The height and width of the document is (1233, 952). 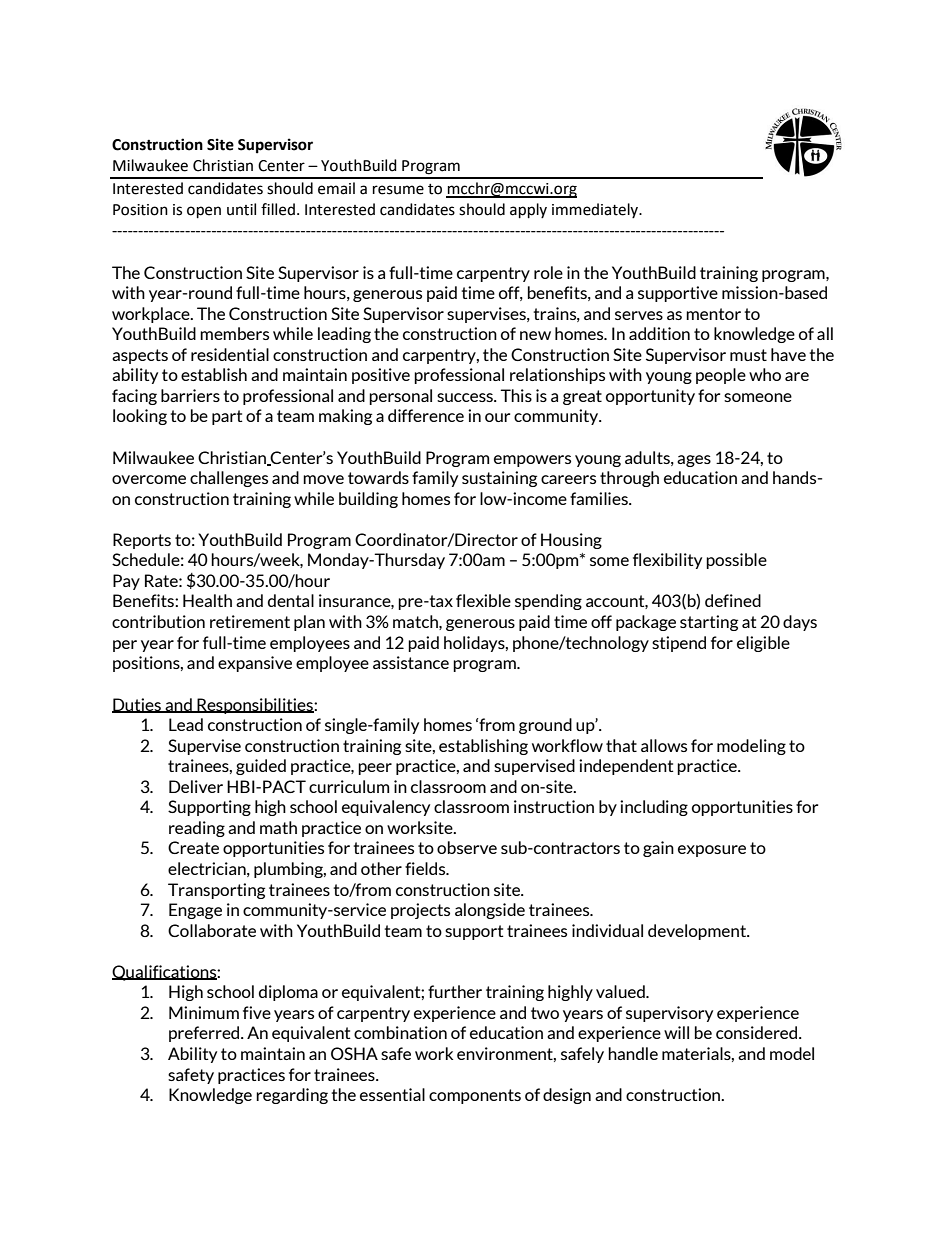 What do you see at coordinates (386, 808) in the document?
I see `equivalency` at bounding box center [386, 808].
